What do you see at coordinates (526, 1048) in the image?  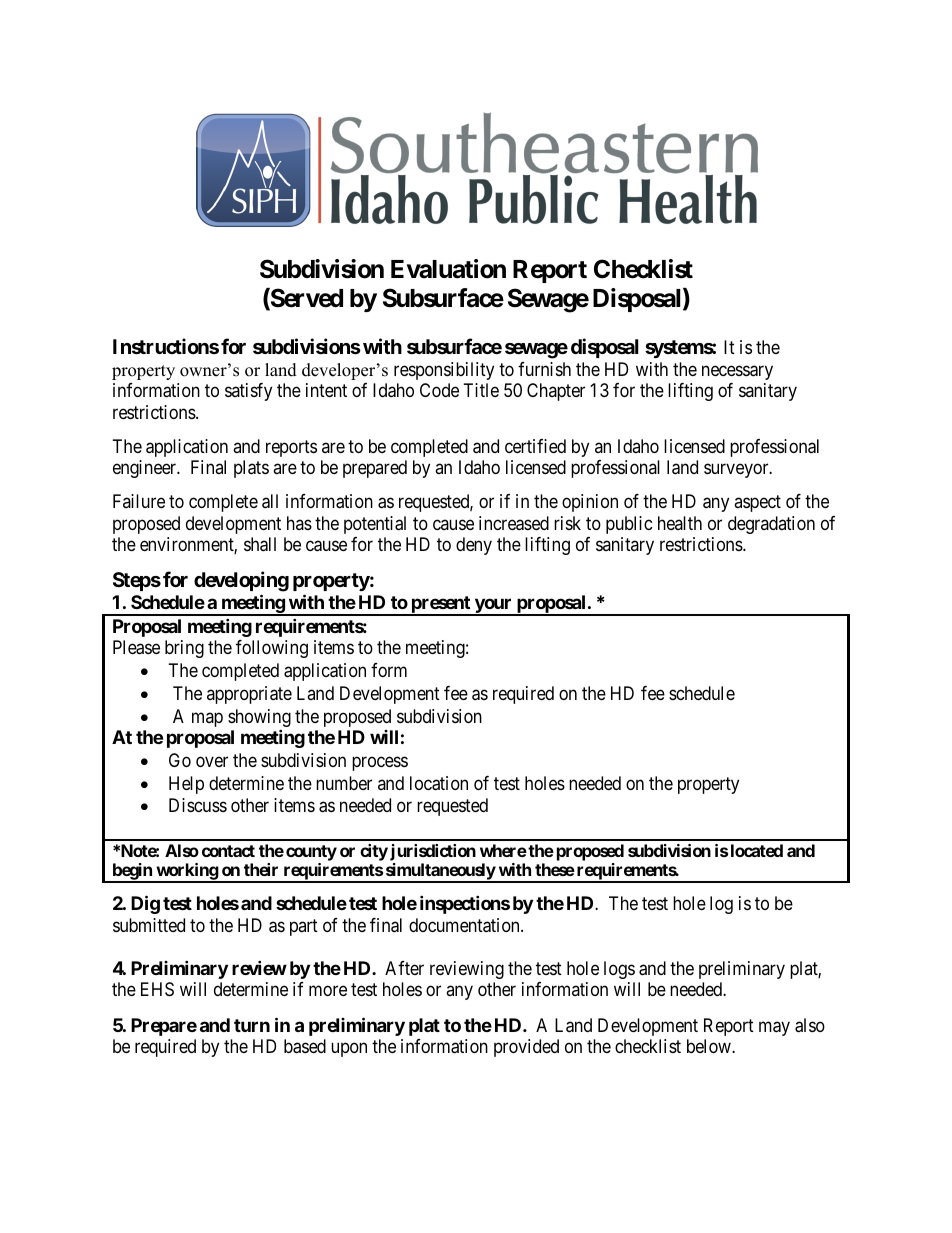 I see `provided` at bounding box center [526, 1048].
